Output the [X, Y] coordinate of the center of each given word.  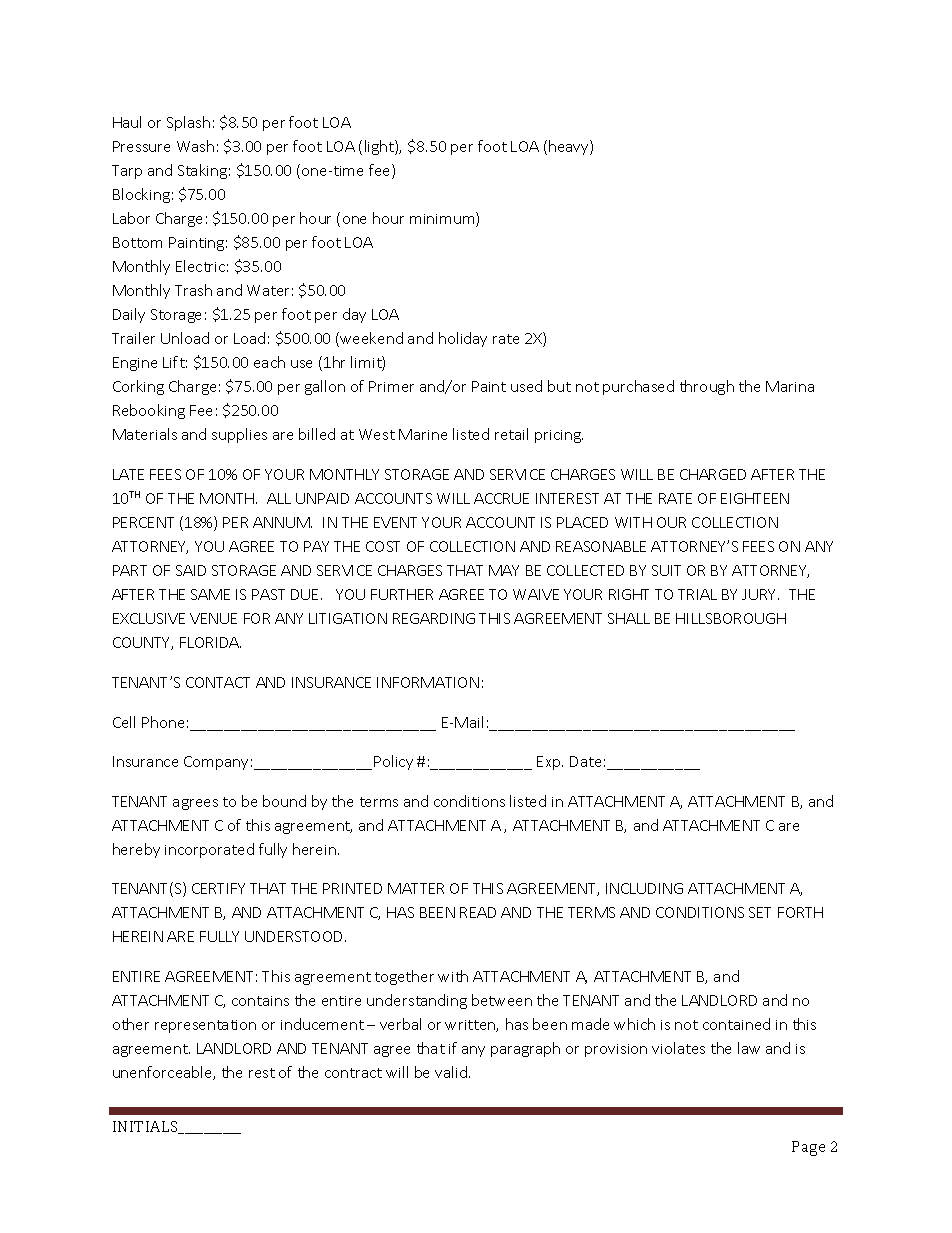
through [707, 387]
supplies [239, 435]
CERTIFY [218, 888]
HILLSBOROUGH [731, 618]
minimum [443, 219]
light [380, 147]
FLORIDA [210, 642]
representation [205, 1026]
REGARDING [434, 618]
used [526, 386]
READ [478, 912]
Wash [195, 146]
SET [760, 912]
